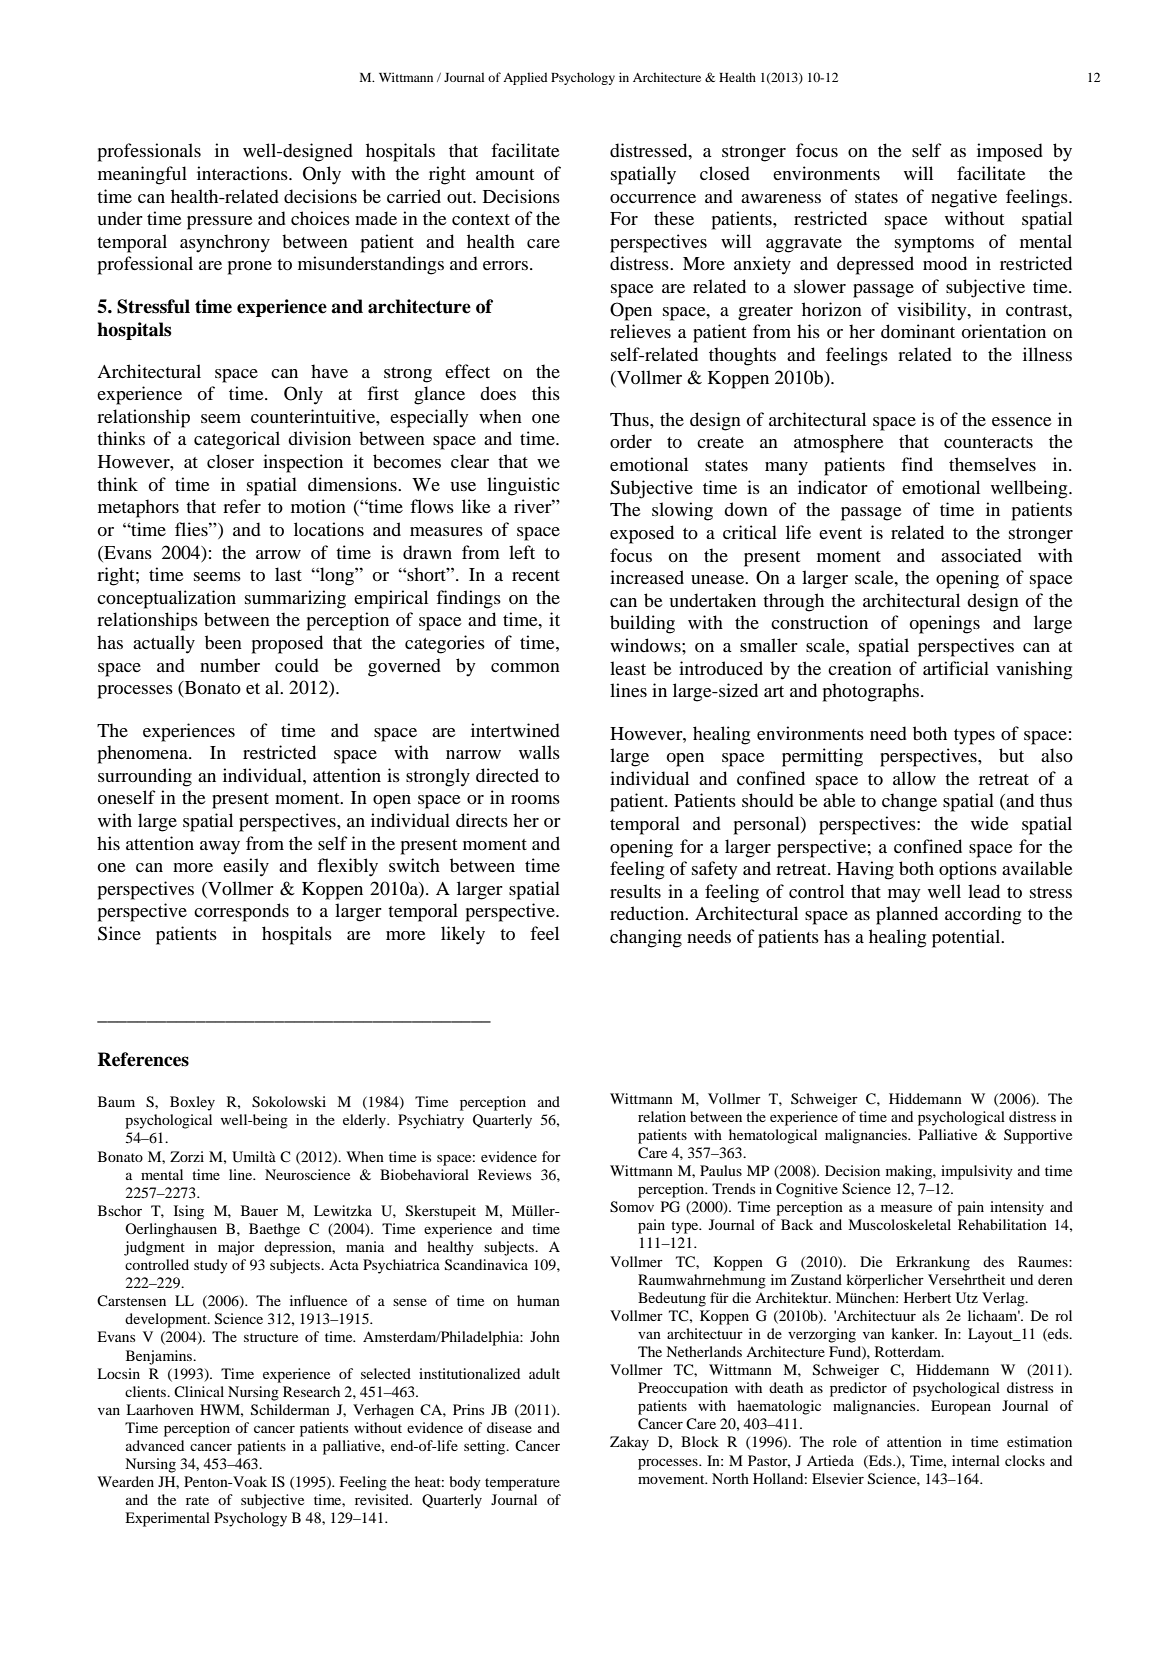 This screenshot has width=1170, height=1656. I want to click on closer, so click(230, 461).
